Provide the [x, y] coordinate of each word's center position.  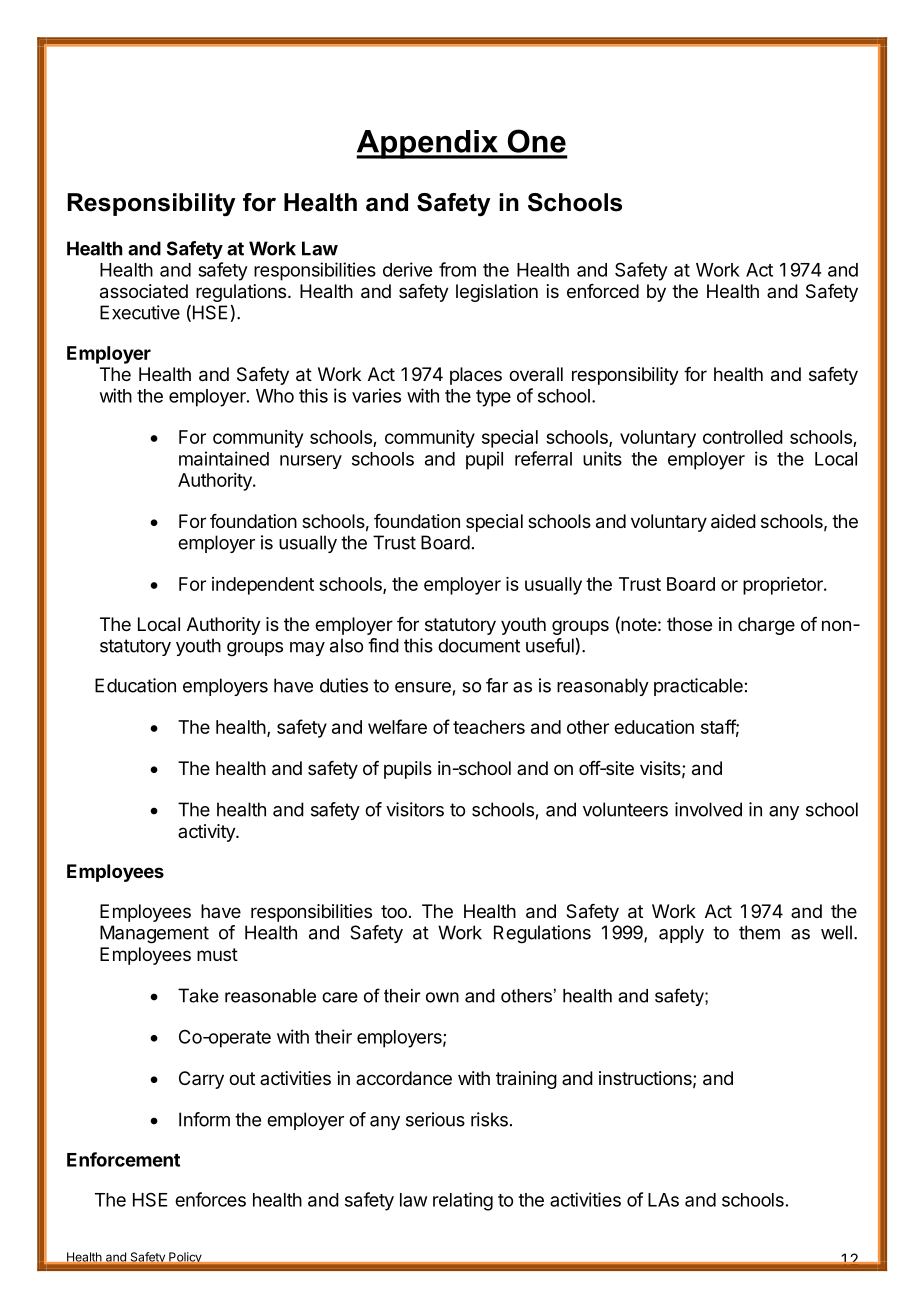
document [479, 645]
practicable [698, 687]
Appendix [428, 144]
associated [144, 291]
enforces [210, 1199]
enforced [603, 291]
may [307, 649]
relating [463, 1201]
